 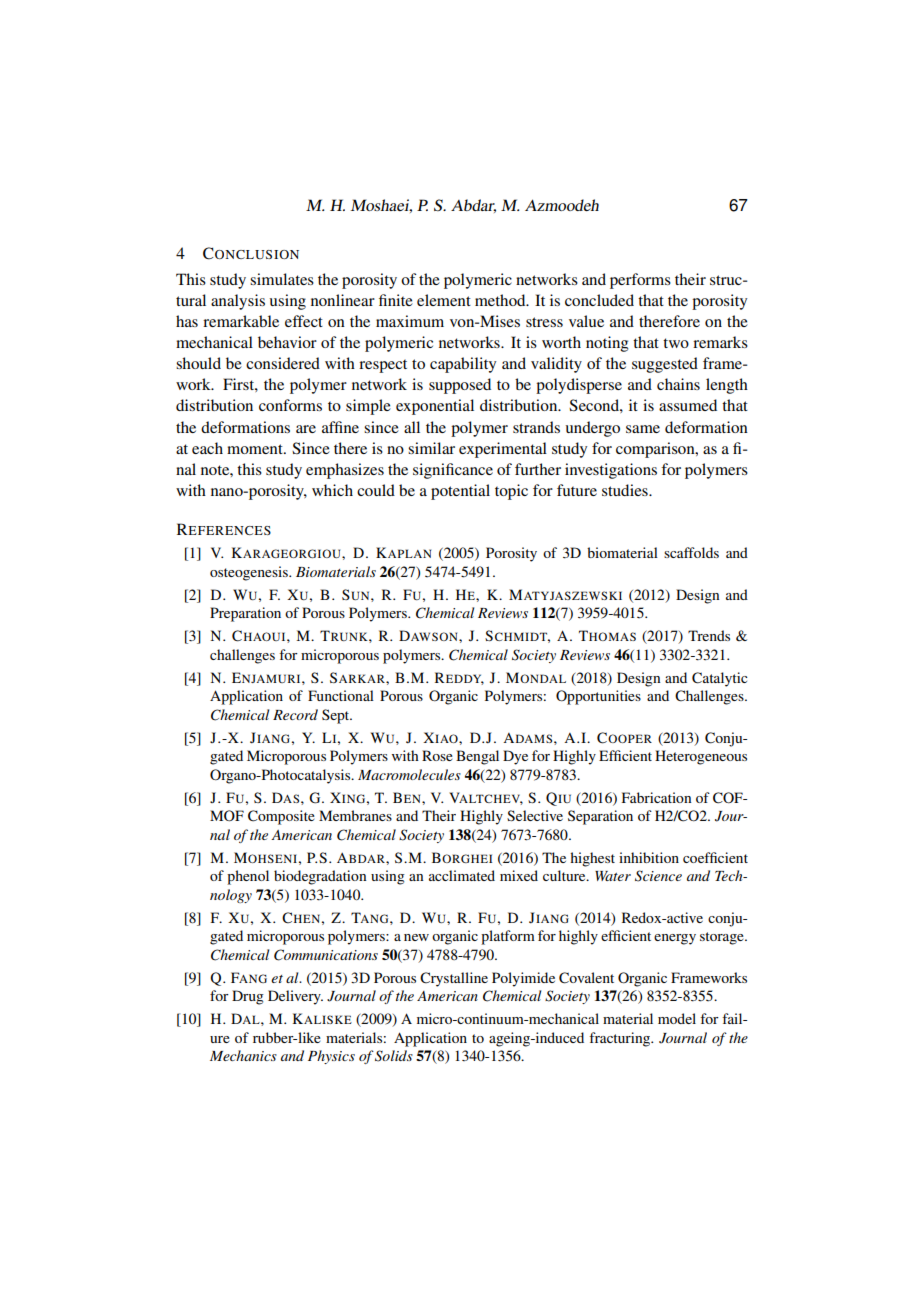 What do you see at coordinates (649, 857) in the screenshot?
I see `inhibition` at bounding box center [649, 857].
